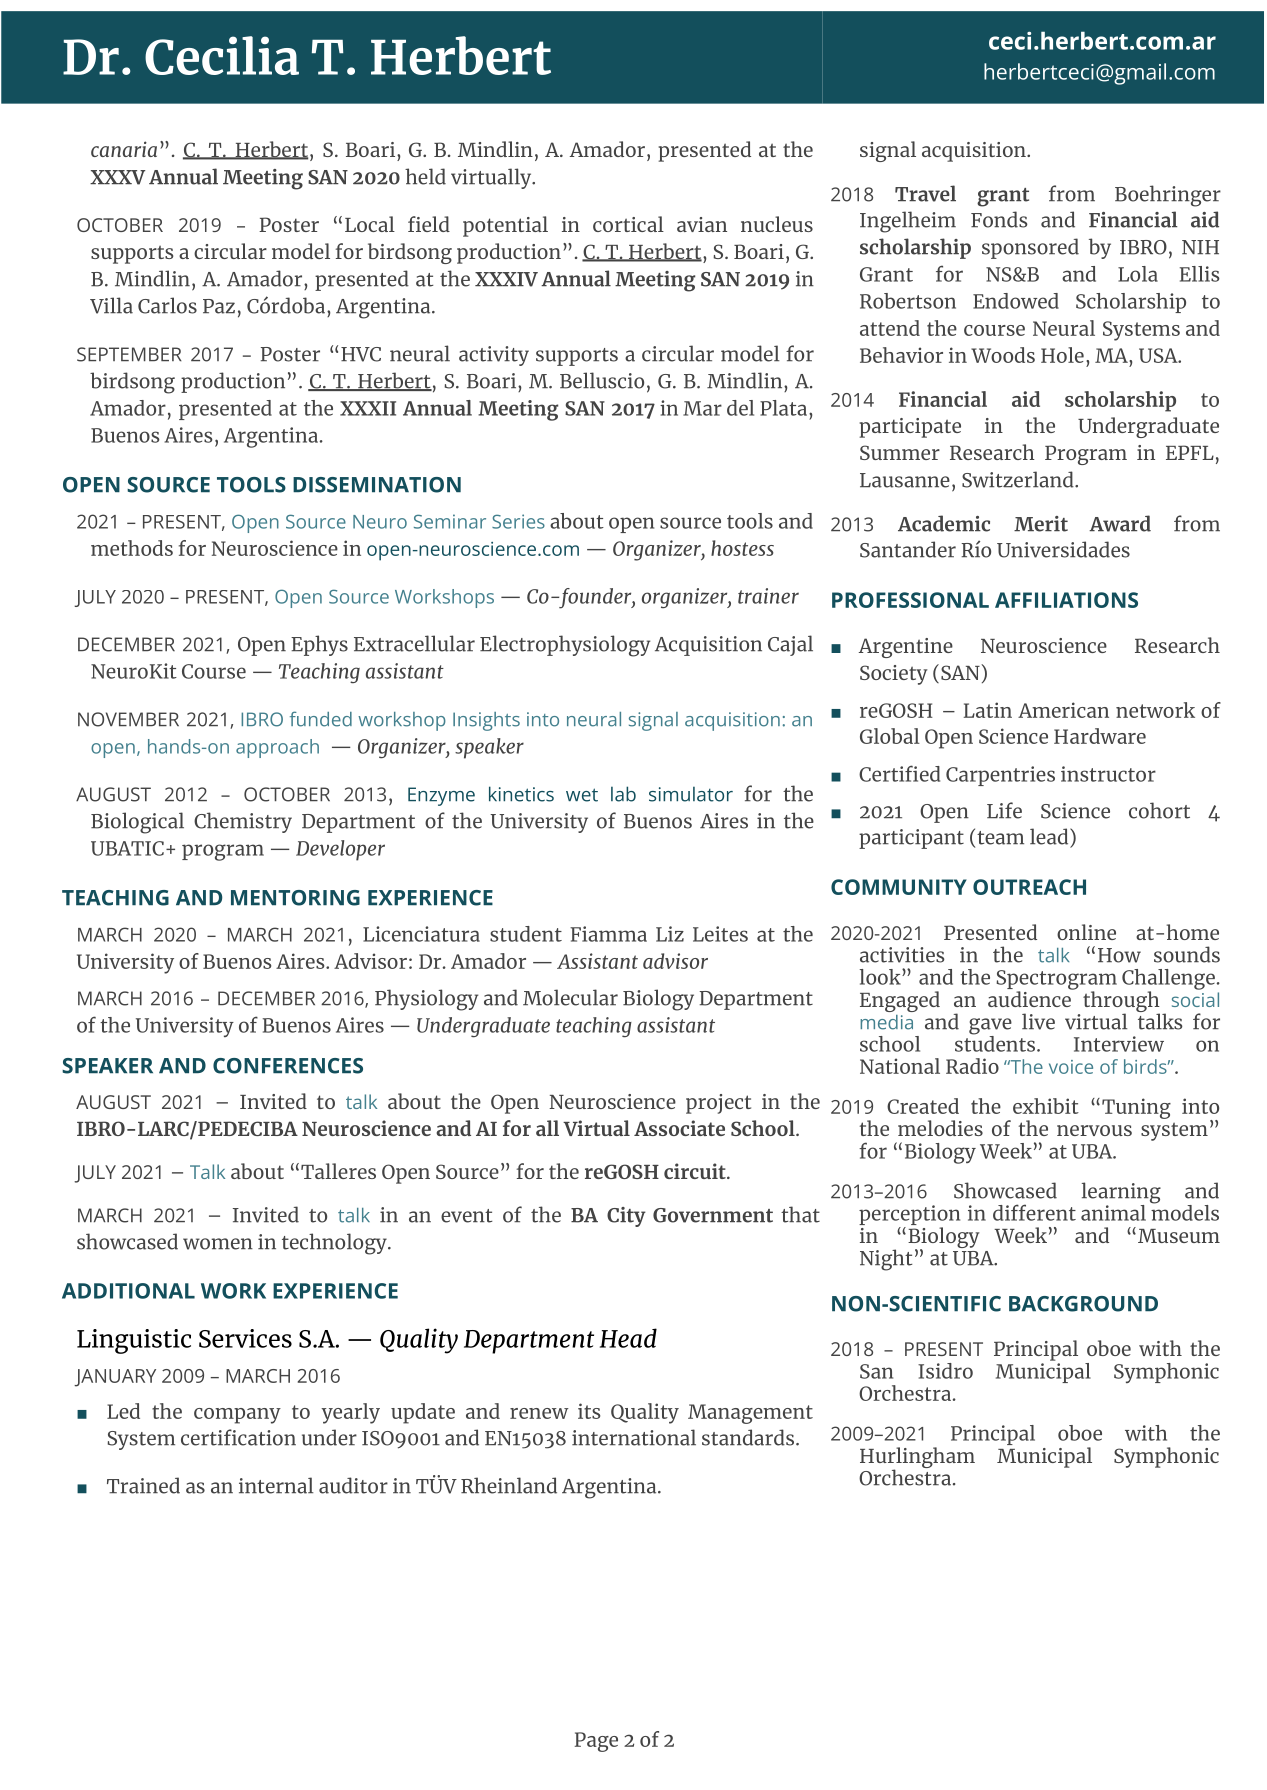 Image resolution: width=1267 pixels, height=1790 pixels. I want to click on Liz, so click(670, 934).
